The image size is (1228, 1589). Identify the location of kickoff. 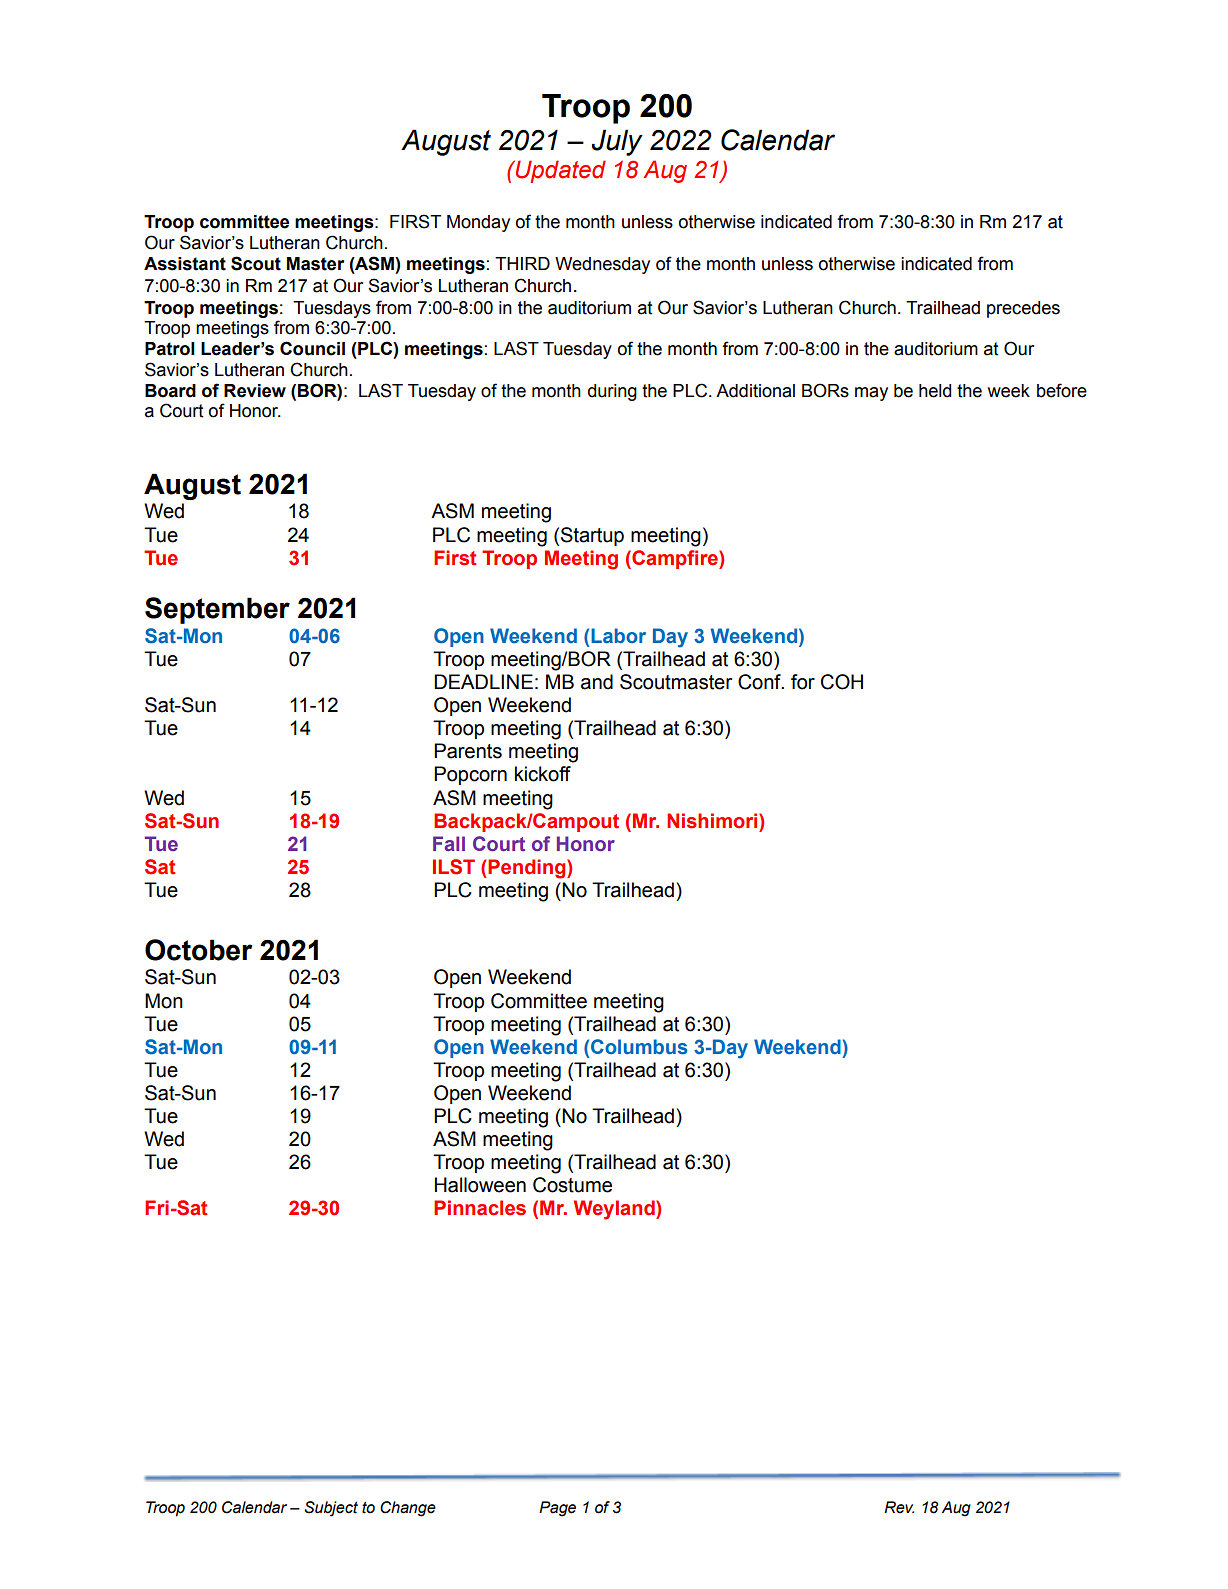
(543, 774).
